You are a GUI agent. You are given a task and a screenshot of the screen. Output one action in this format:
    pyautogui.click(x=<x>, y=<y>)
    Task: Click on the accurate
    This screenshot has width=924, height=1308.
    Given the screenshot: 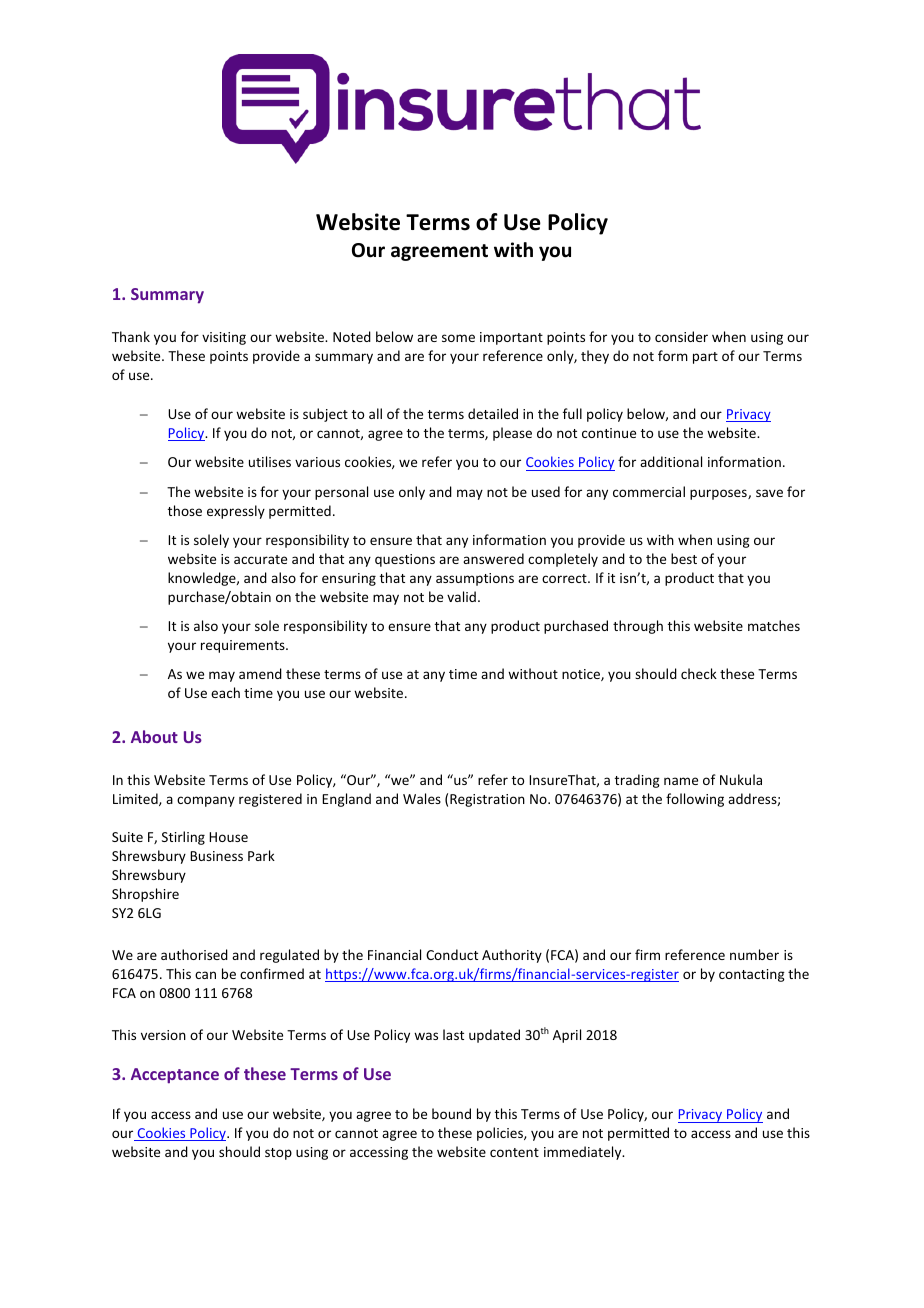 What is the action you would take?
    pyautogui.click(x=260, y=559)
